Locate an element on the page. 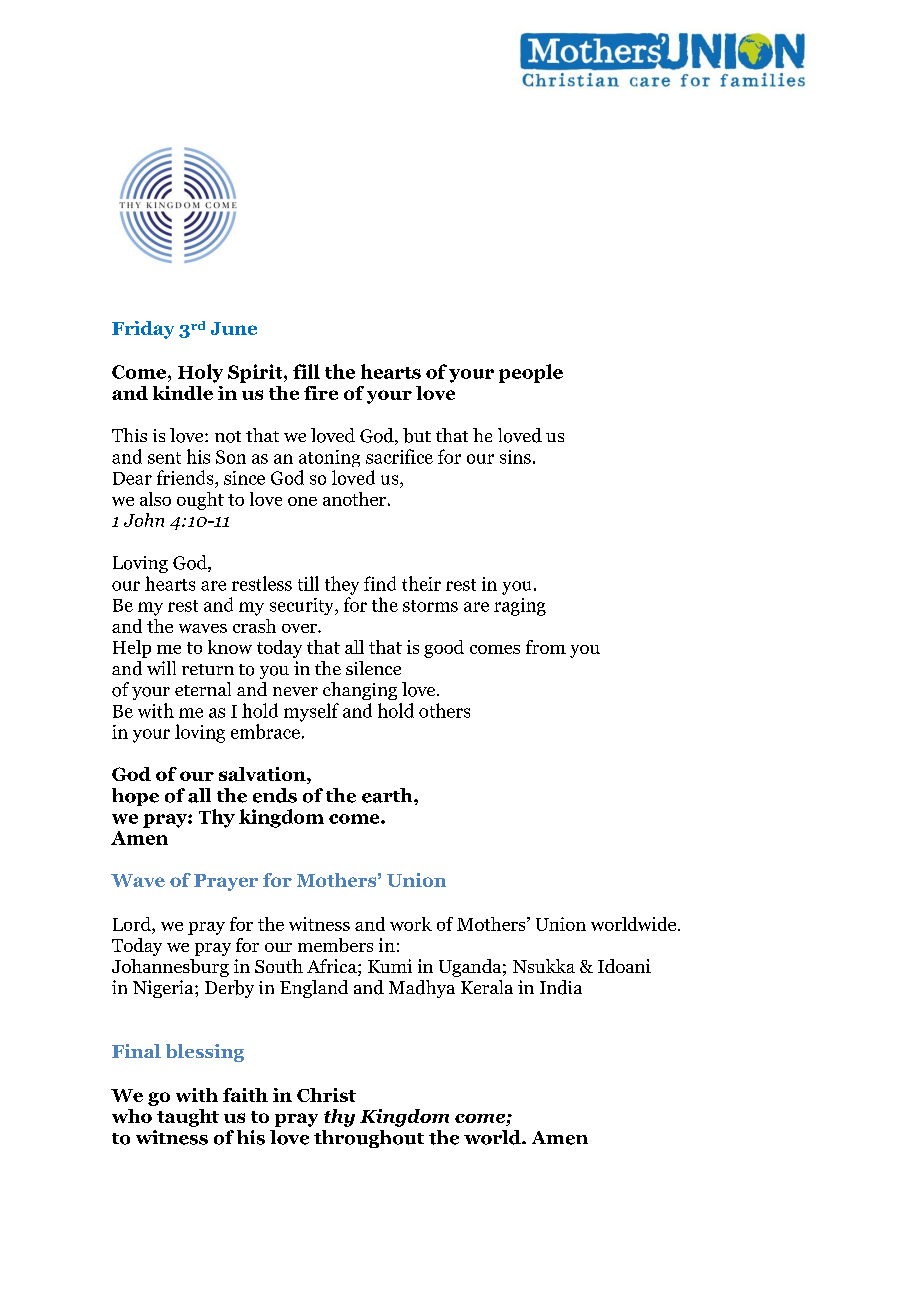 The width and height of the image is (924, 1307). throughout is located at coordinates (369, 1139).
